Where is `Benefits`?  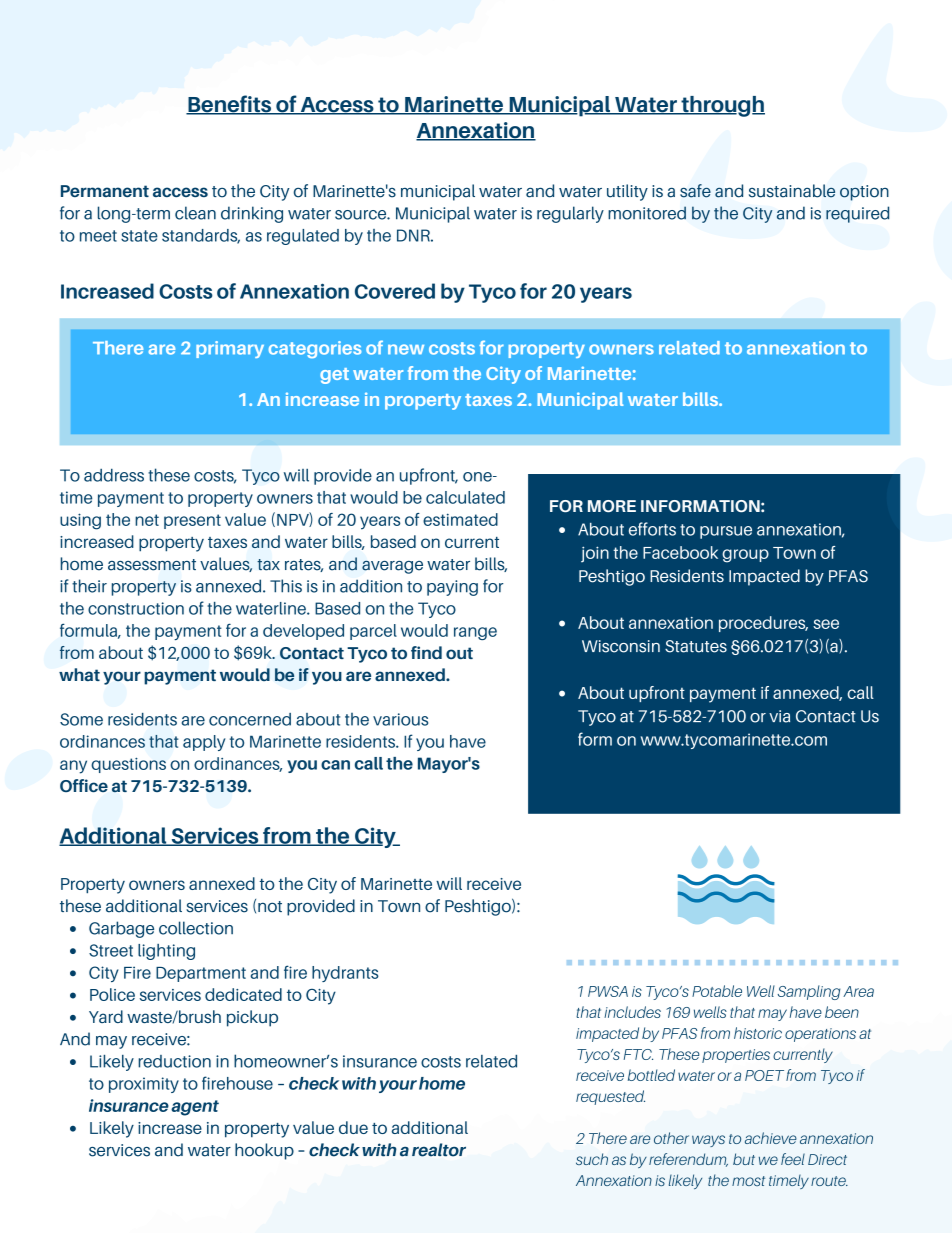
Benefits is located at coordinates (230, 105).
